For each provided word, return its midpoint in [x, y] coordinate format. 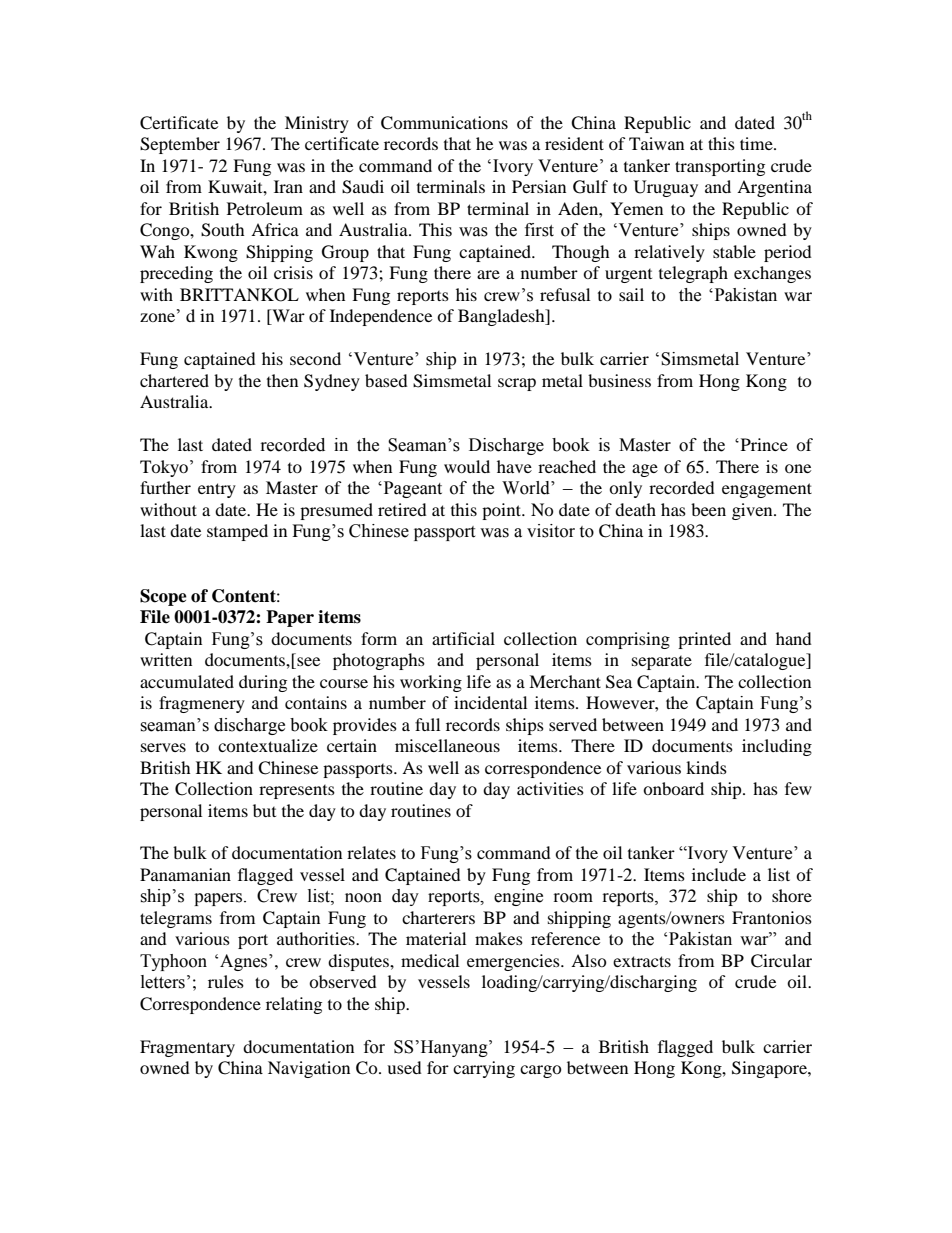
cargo [541, 1071]
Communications [444, 123]
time [757, 143]
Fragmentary [187, 1048]
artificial [463, 638]
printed [704, 640]
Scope [163, 597]
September [180, 145]
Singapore [770, 1069]
